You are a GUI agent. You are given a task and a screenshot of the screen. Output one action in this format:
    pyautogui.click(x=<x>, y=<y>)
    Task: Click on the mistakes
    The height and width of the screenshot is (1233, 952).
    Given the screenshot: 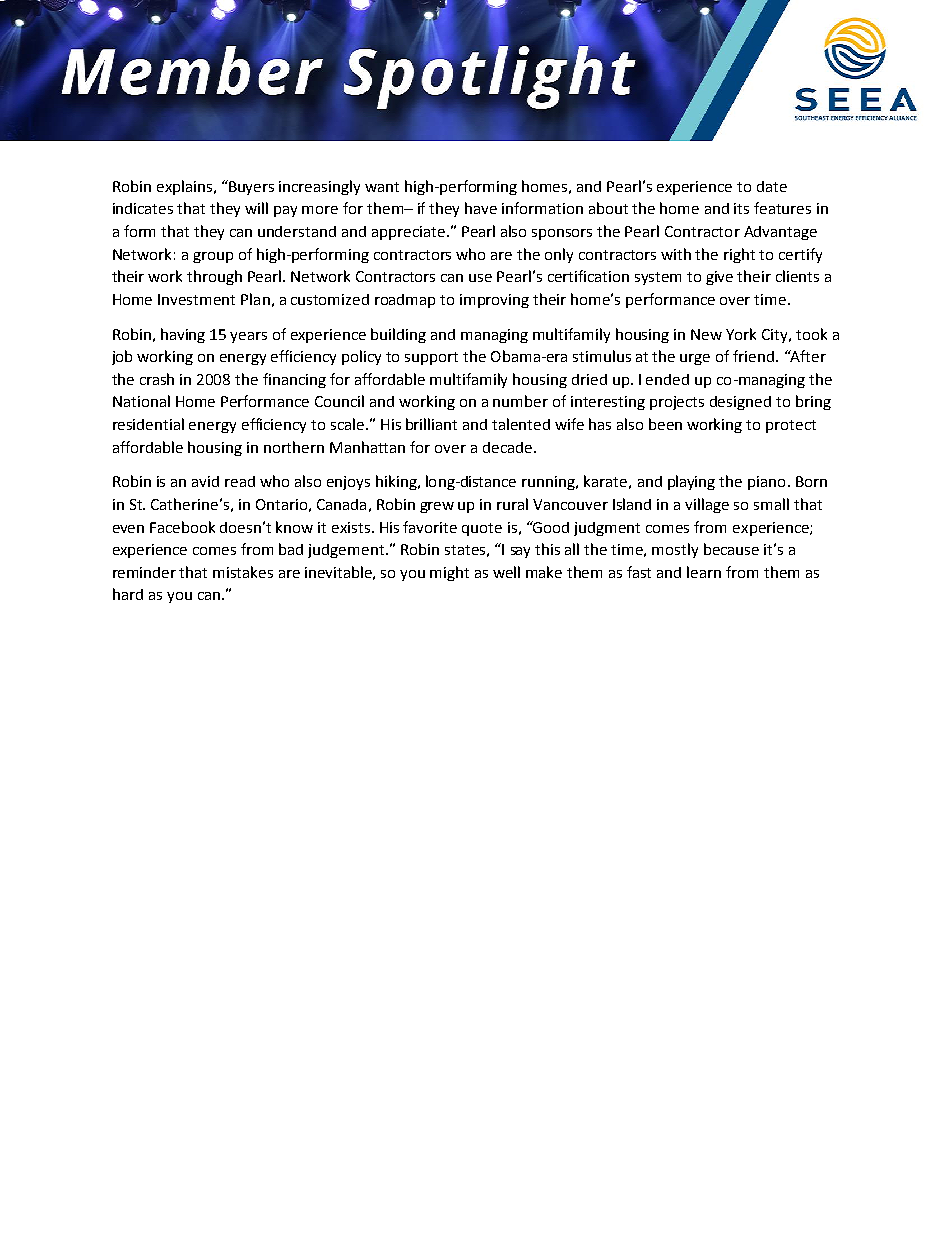 What is the action you would take?
    pyautogui.click(x=243, y=572)
